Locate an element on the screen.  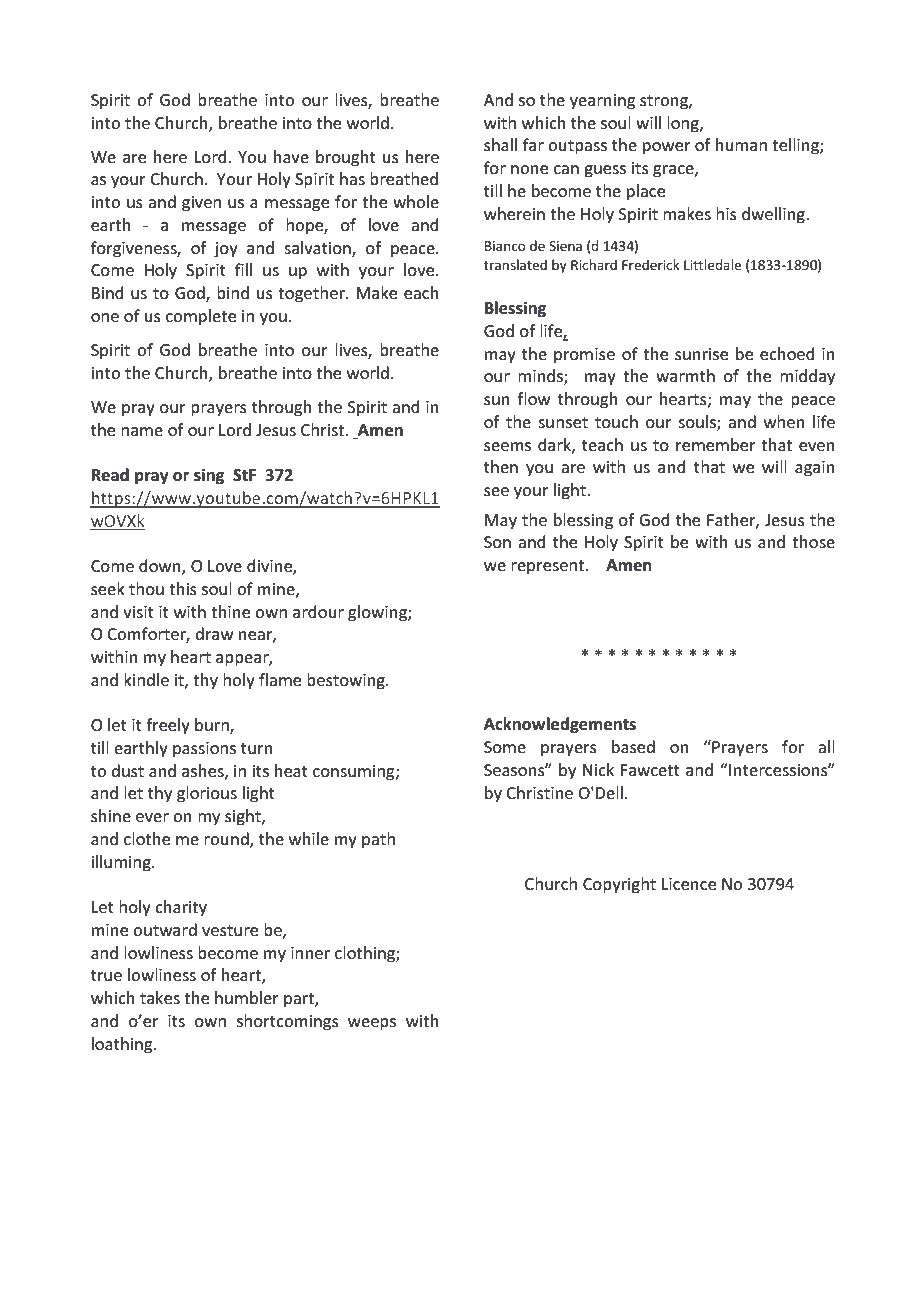
represent is located at coordinates (549, 567).
